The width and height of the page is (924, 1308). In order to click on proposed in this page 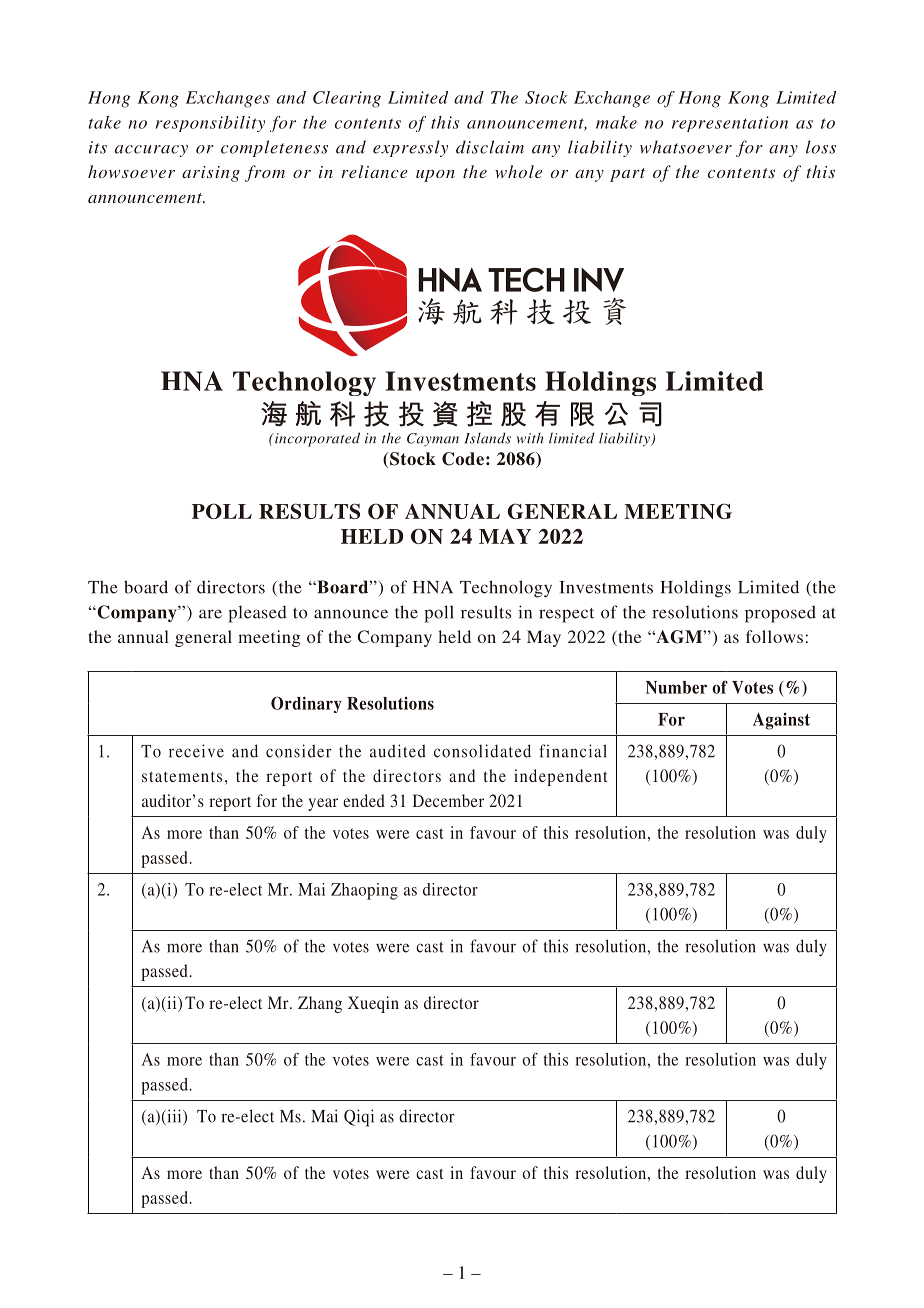, I will do `click(780, 614)`.
